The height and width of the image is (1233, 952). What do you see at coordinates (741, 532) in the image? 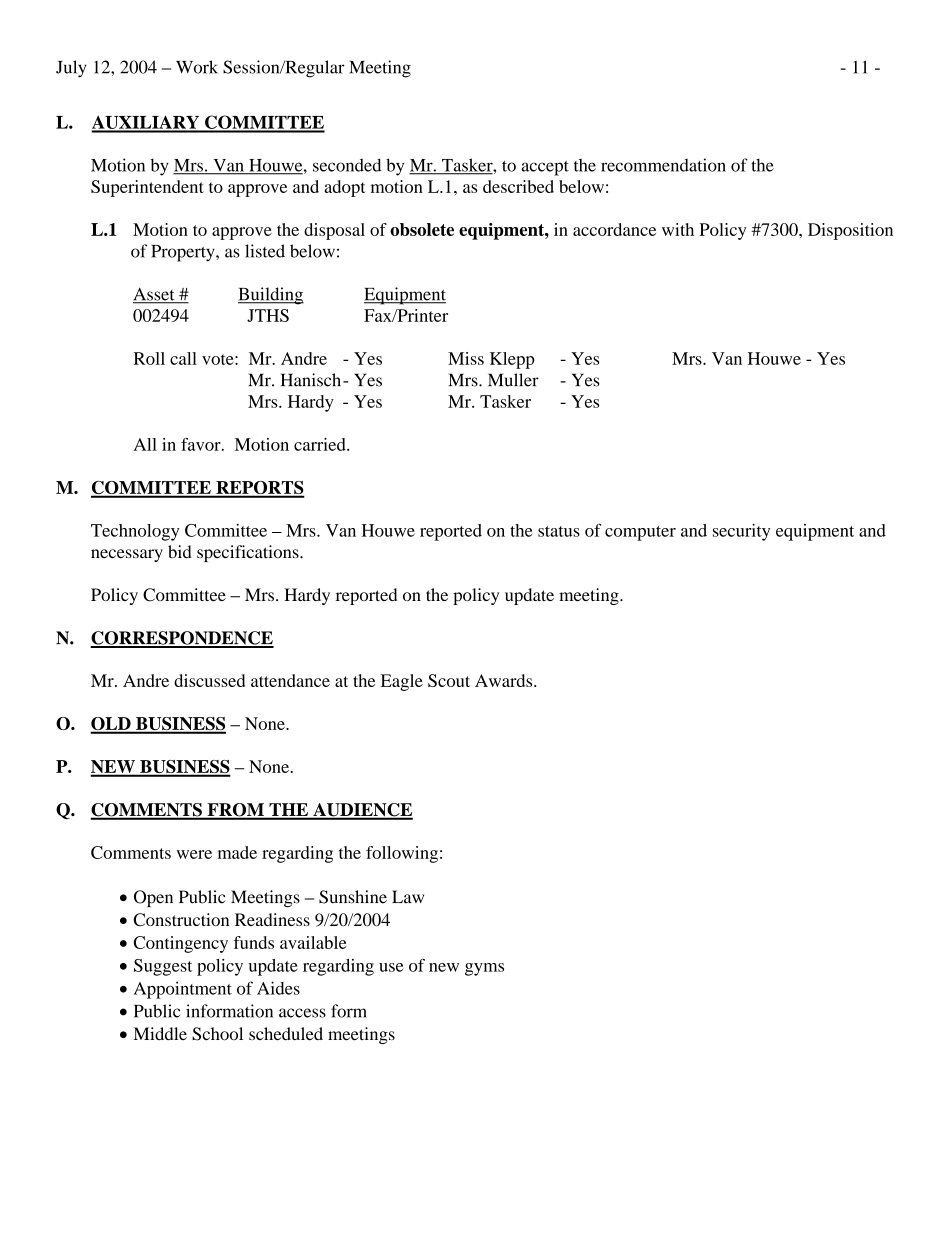
I see `security` at bounding box center [741, 532].
